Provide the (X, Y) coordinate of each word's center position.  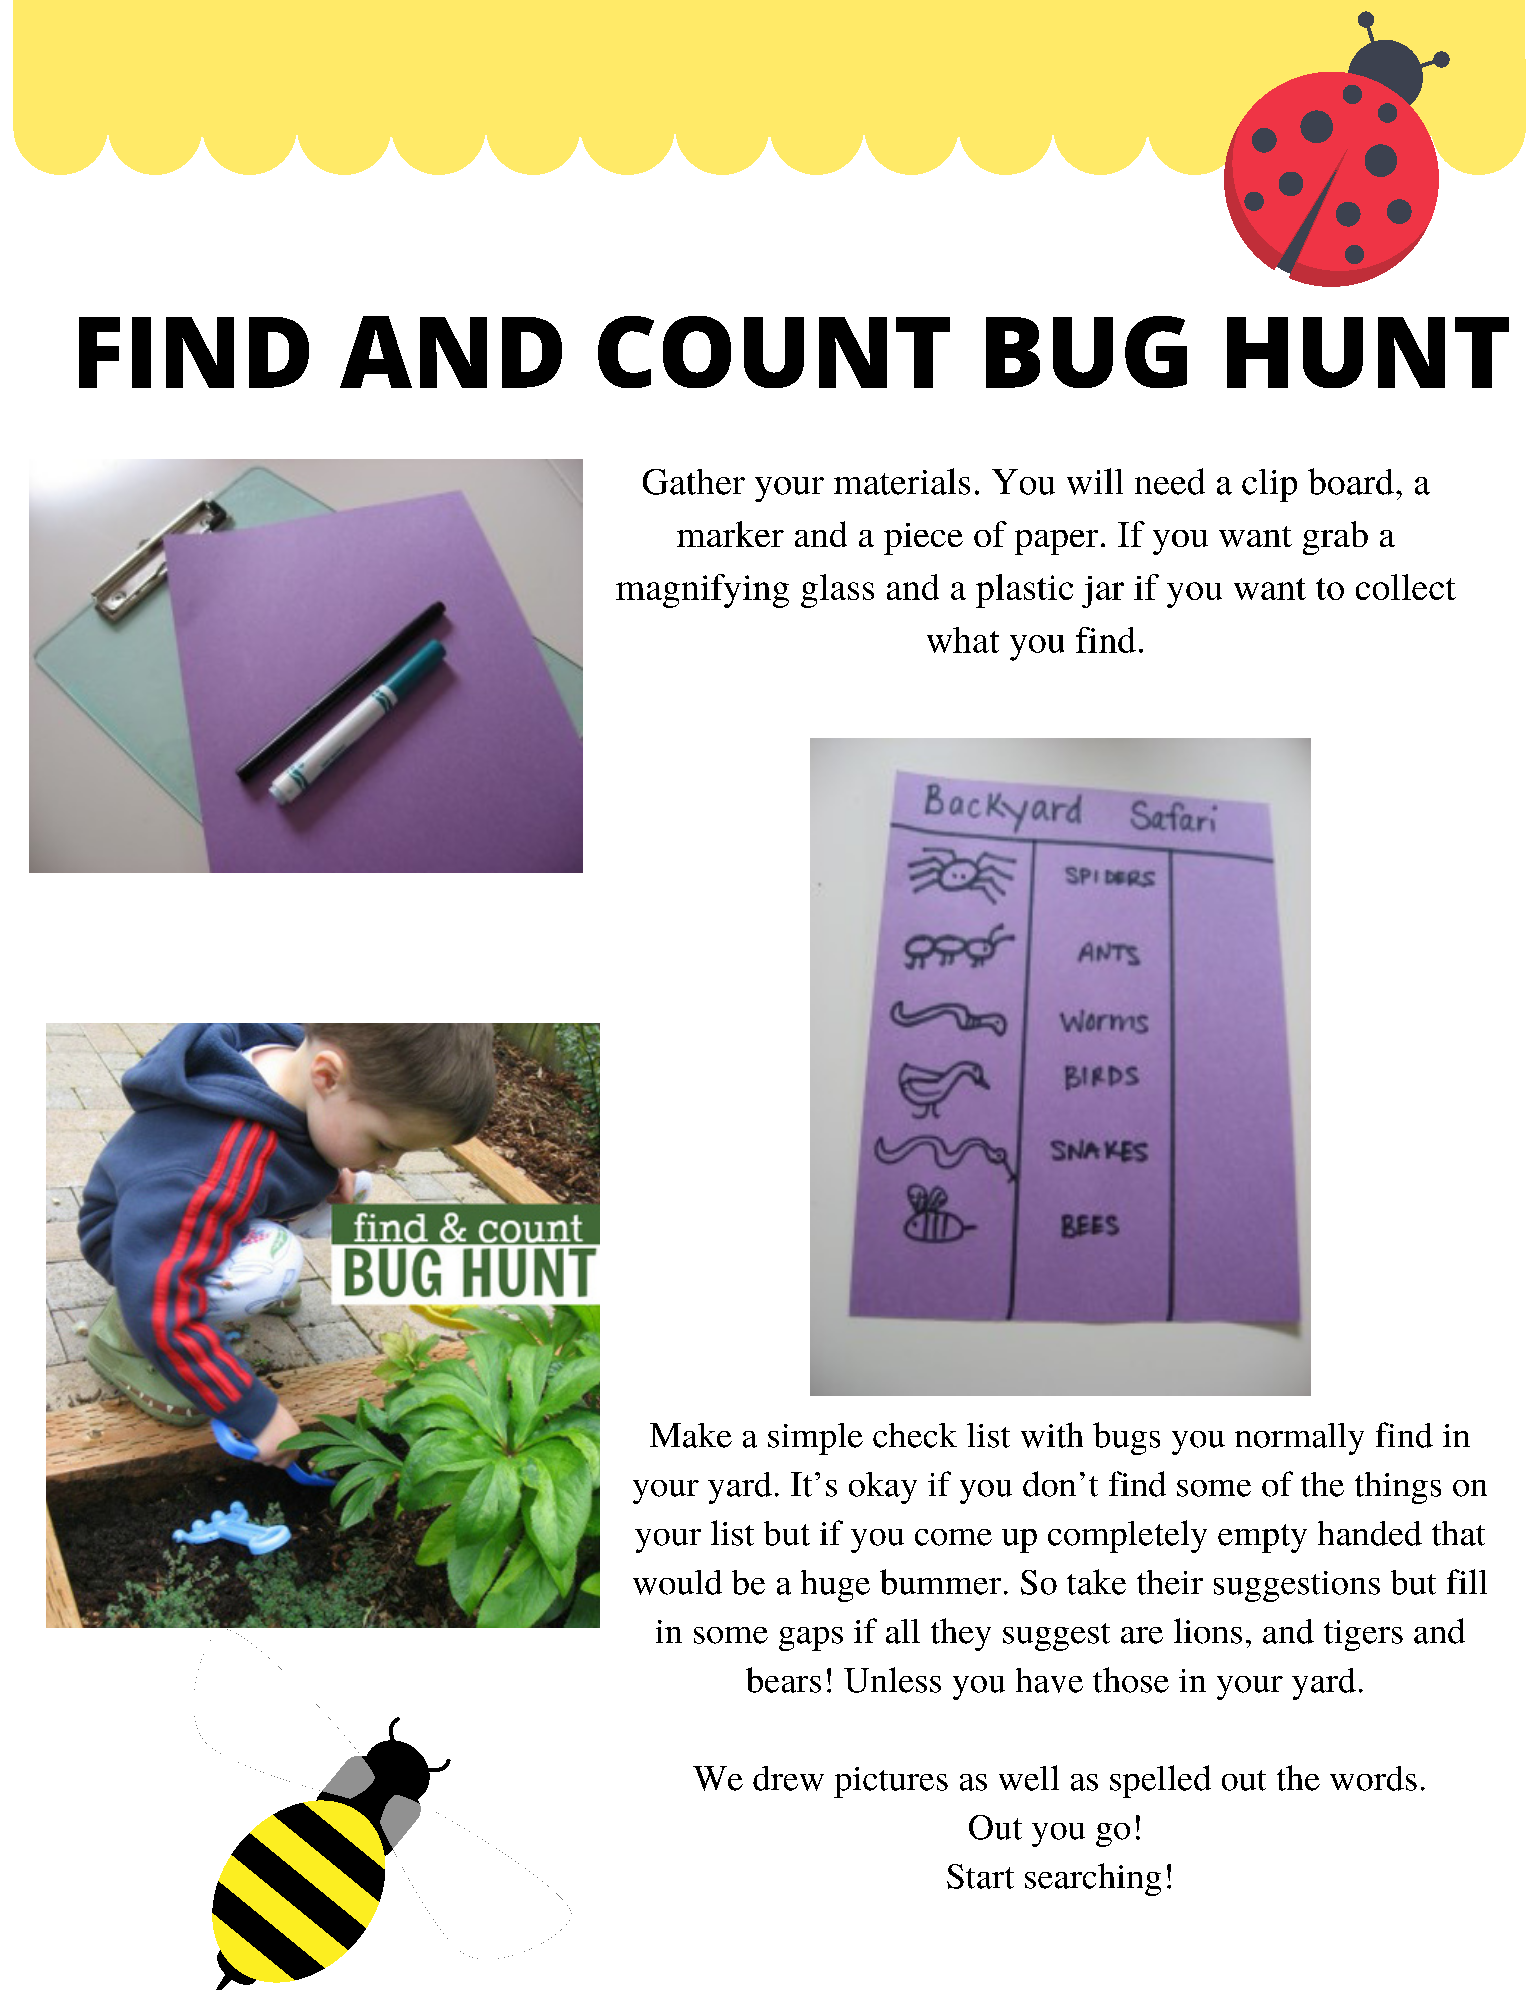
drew (788, 1778)
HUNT (1368, 352)
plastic (1024, 591)
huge (835, 1586)
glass (837, 591)
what (963, 640)
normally (1299, 1439)
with (1052, 1435)
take (1096, 1582)
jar (1103, 592)
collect (1406, 587)
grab (1335, 538)
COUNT (774, 352)
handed (1370, 1533)
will (1095, 481)
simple (815, 1439)
